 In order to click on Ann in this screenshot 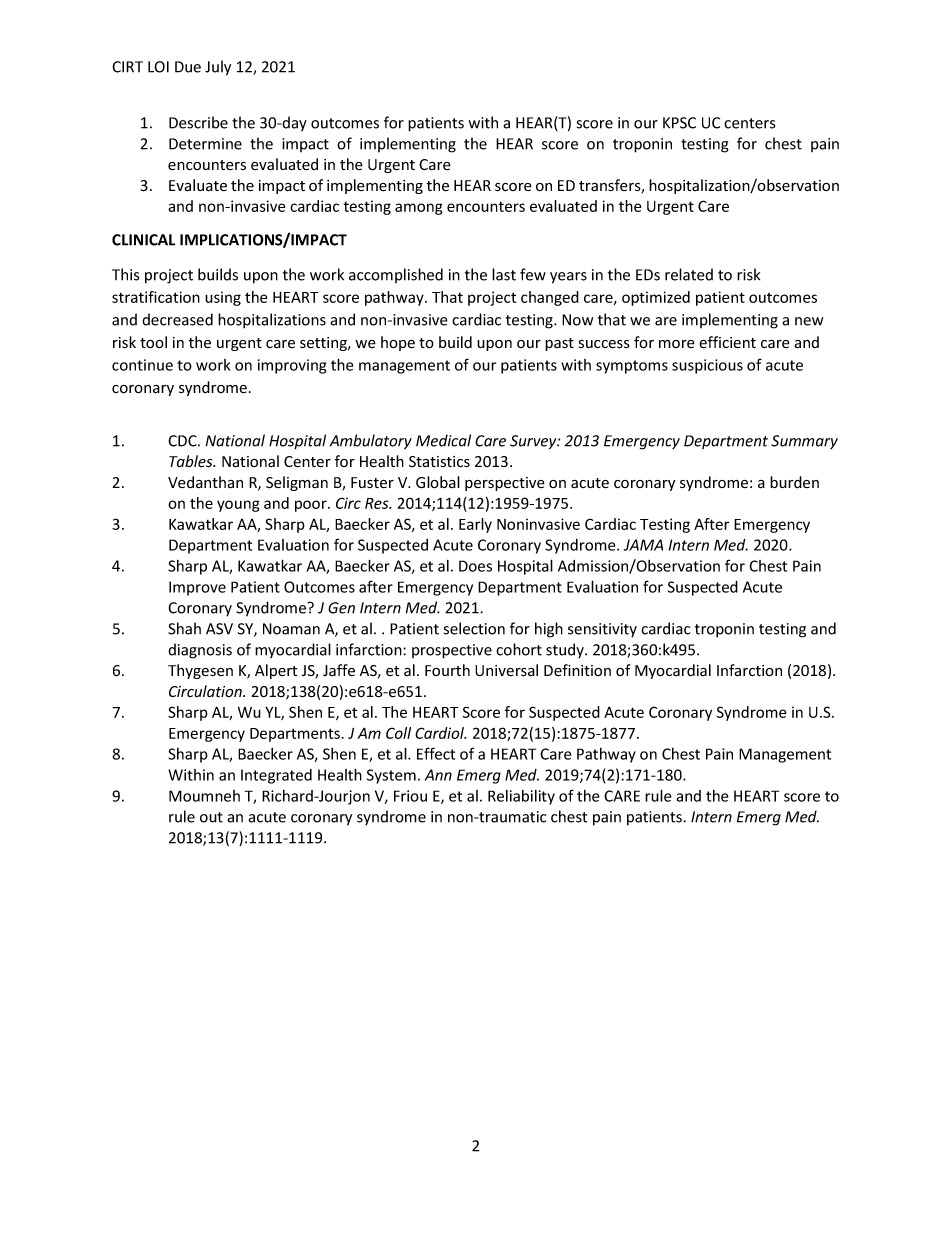, I will do `click(438, 775)`.
